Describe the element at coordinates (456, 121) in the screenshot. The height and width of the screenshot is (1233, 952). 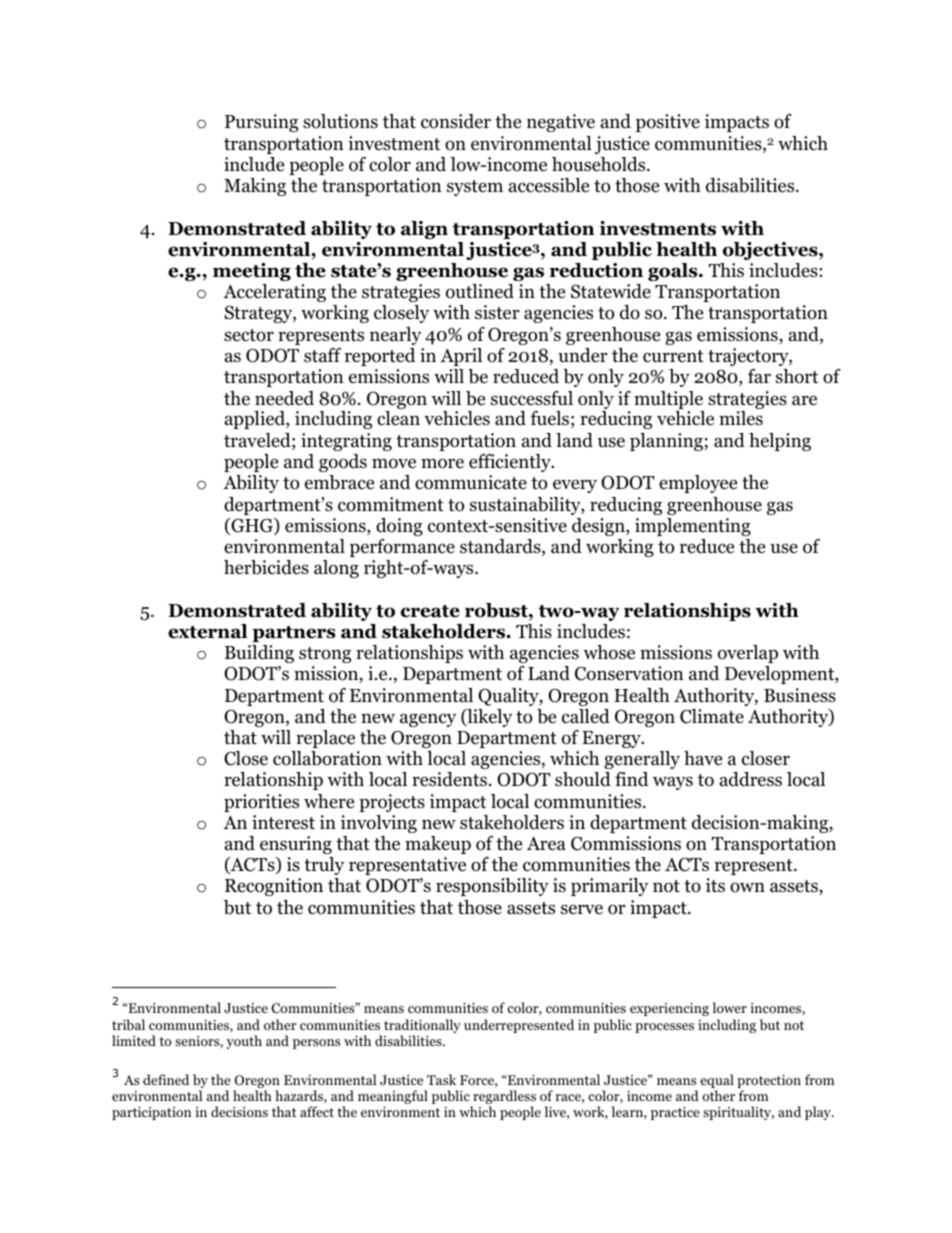
I see `consider` at that location.
